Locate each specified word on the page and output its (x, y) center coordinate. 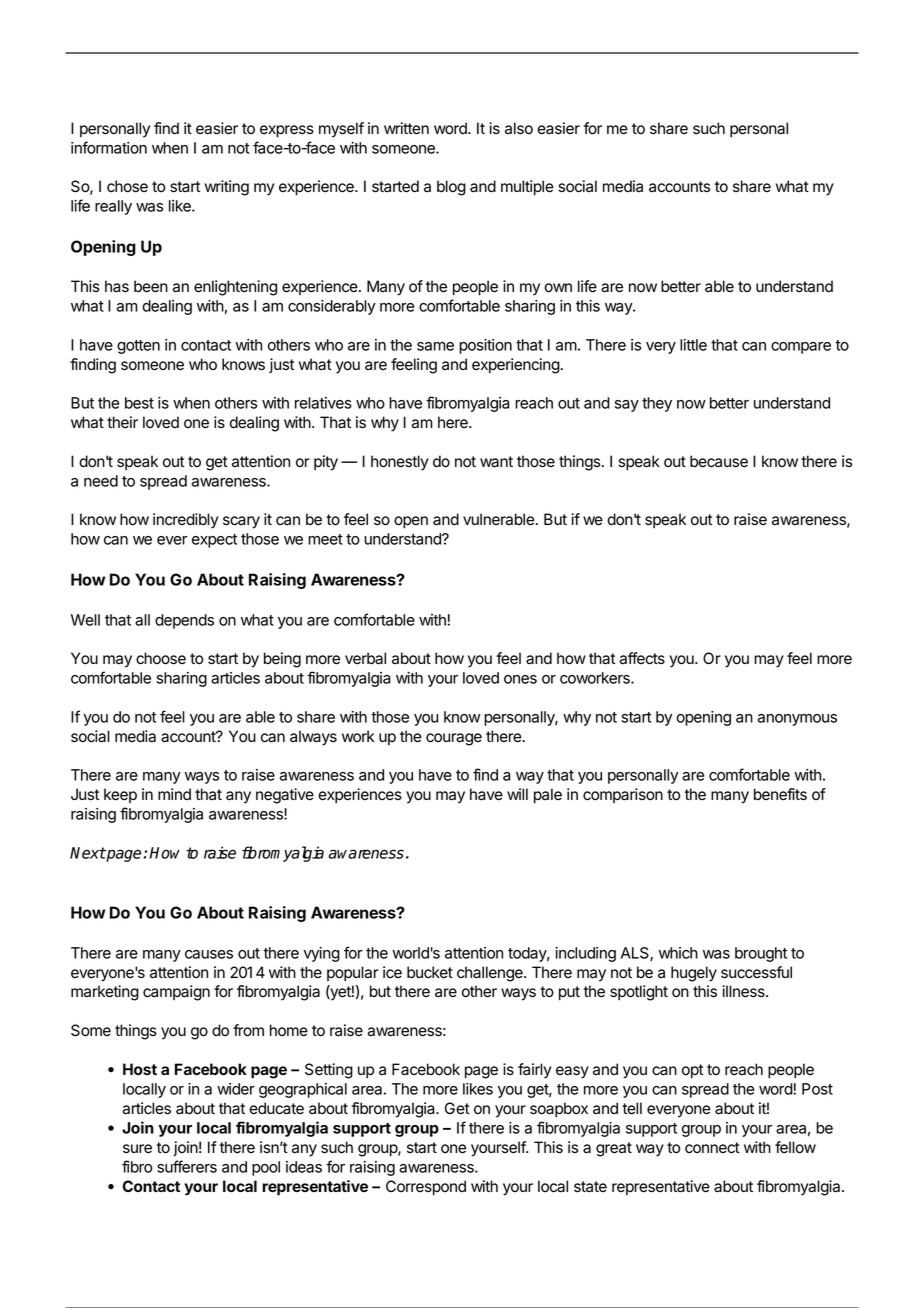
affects (642, 658)
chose (127, 186)
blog (451, 188)
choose (161, 658)
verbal (365, 658)
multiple (527, 188)
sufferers (187, 1166)
